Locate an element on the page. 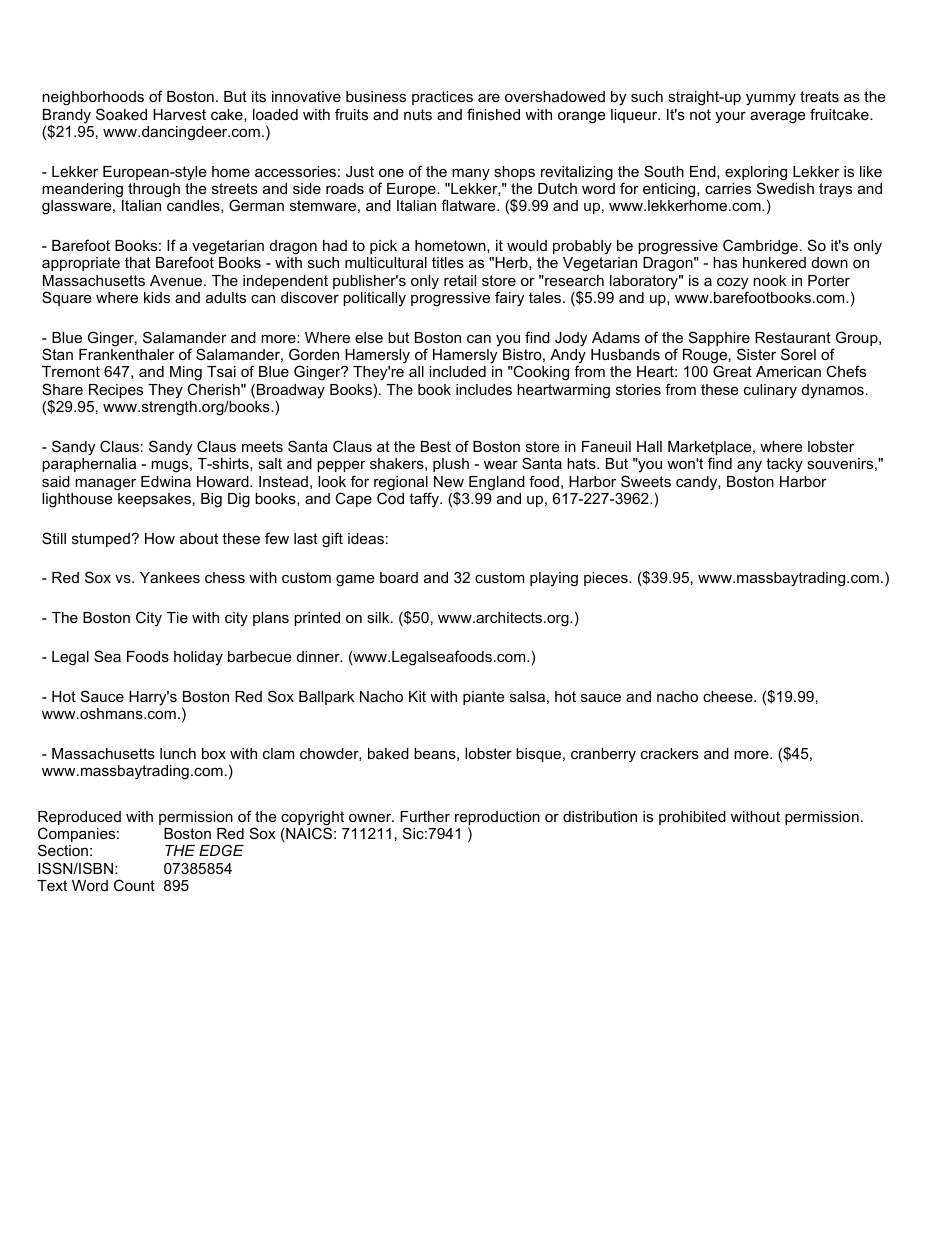  prohibited is located at coordinates (692, 818).
